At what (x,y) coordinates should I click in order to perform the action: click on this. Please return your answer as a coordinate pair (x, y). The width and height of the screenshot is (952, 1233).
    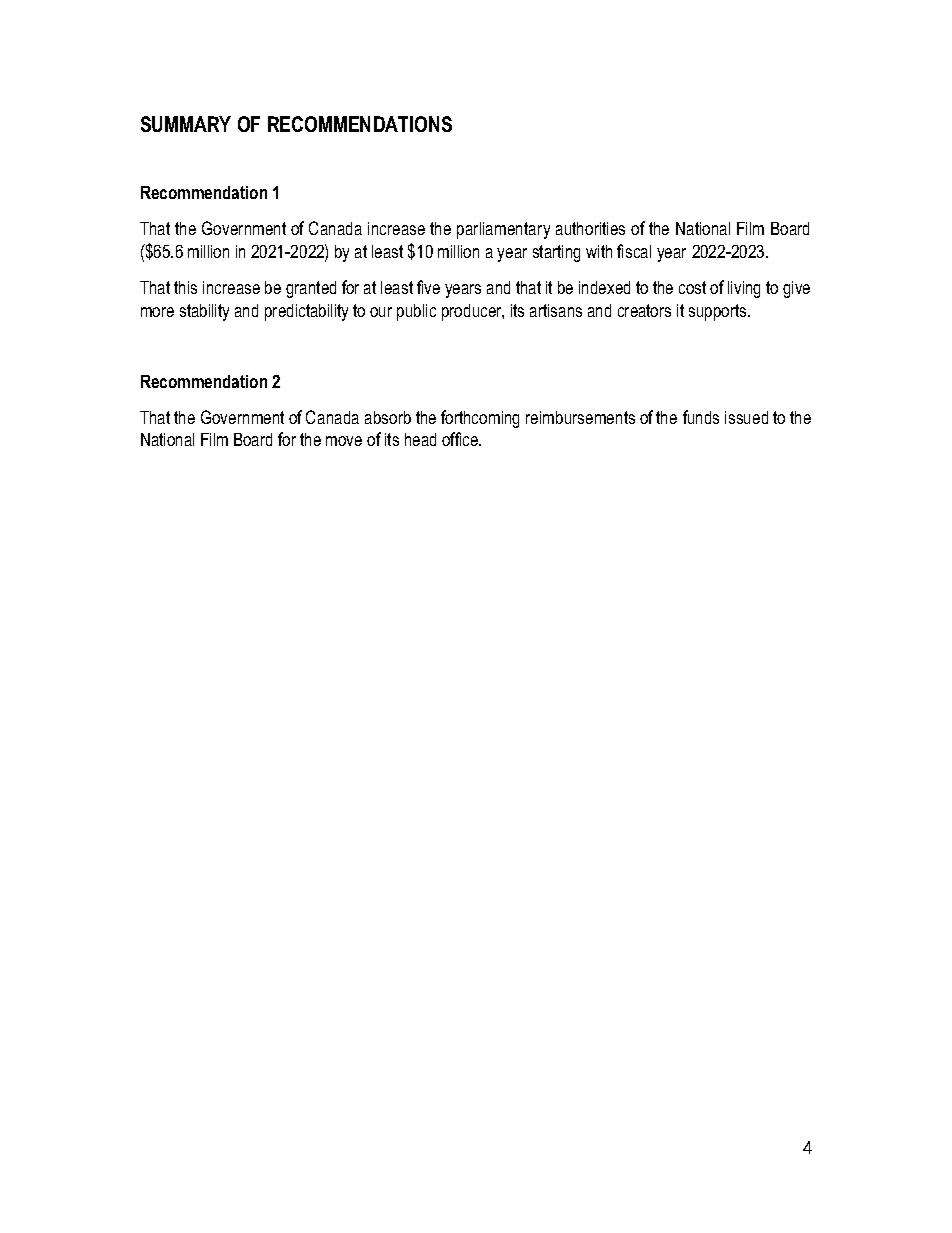
    Looking at the image, I should click on (185, 287).
